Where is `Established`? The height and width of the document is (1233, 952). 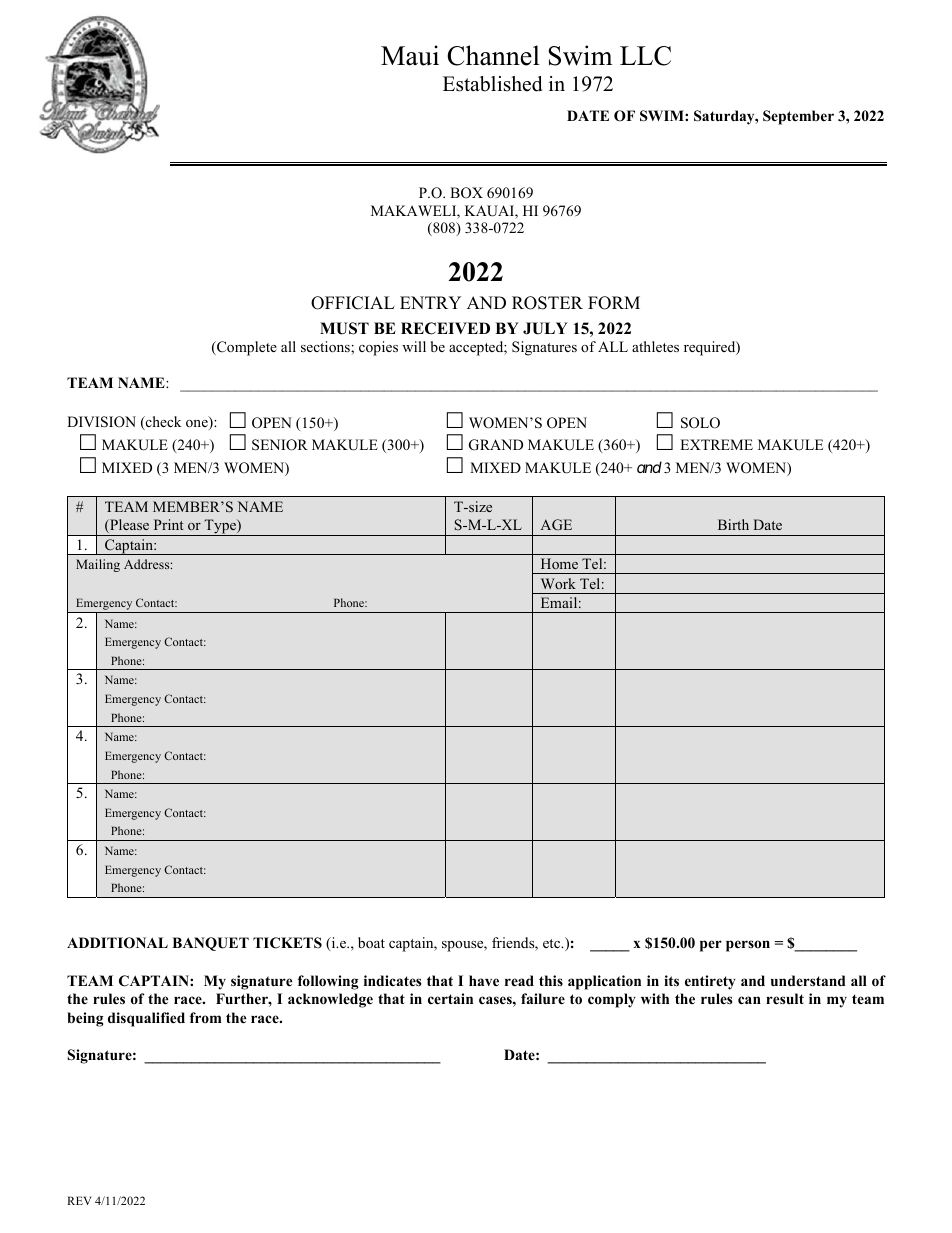
Established is located at coordinates (492, 84).
